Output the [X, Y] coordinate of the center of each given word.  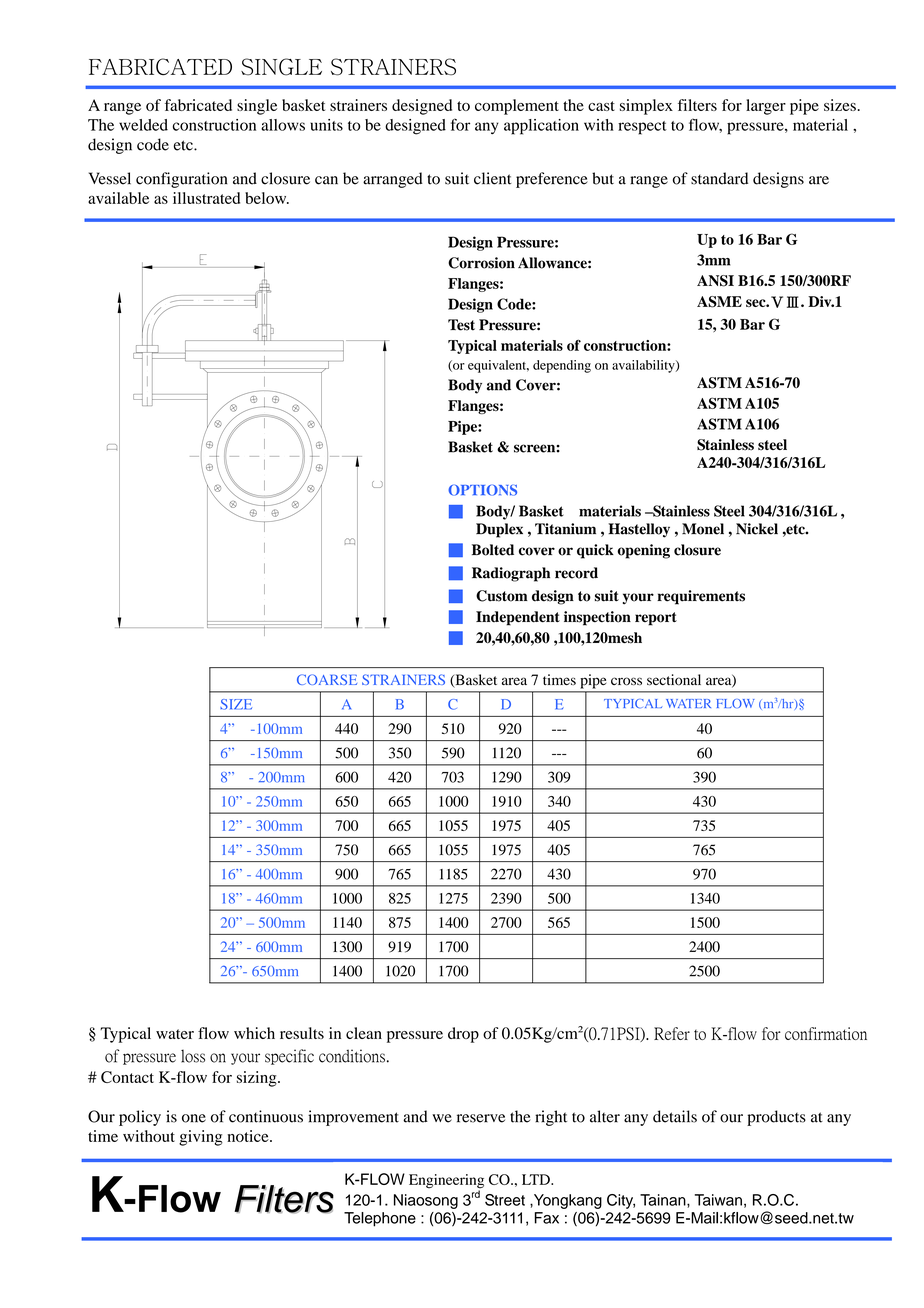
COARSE [327, 679]
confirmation [826, 1033]
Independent [518, 618]
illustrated [206, 198]
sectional [674, 680]
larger [766, 107]
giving [201, 1138]
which [254, 1033]
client [493, 178]
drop [463, 1035]
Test [461, 325]
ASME [719, 302]
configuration [182, 180]
